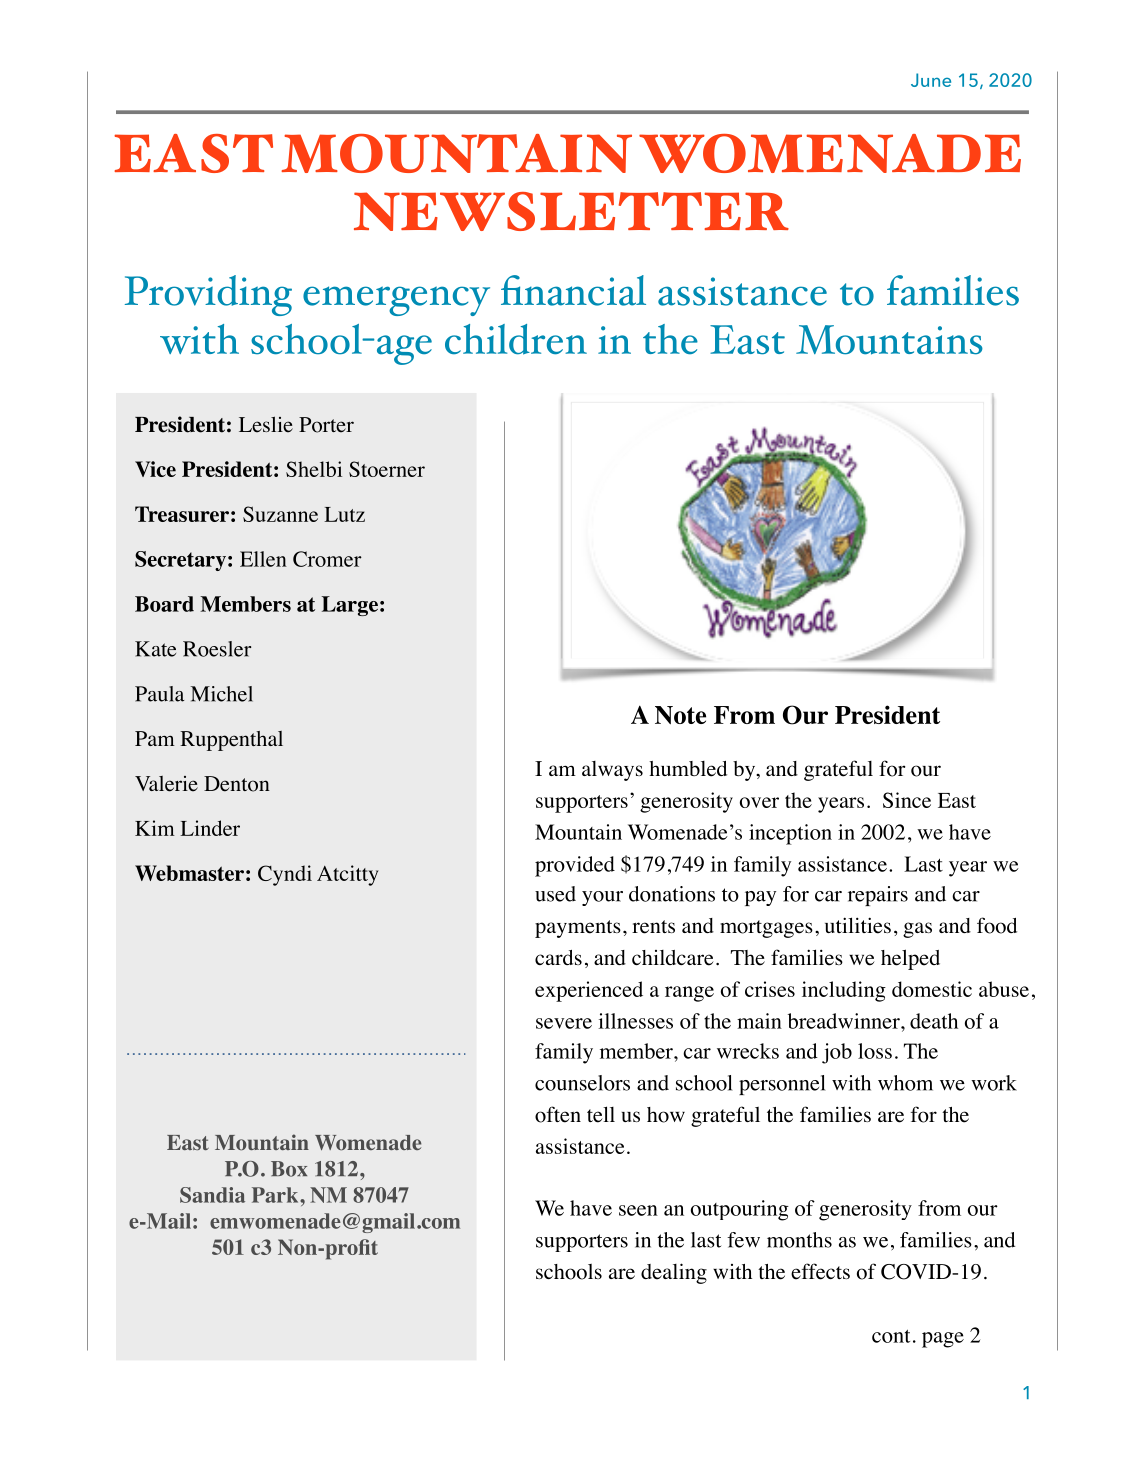 The width and height of the document is (1145, 1481). Describe the element at coordinates (931, 80) in the document. I see `June` at that location.
